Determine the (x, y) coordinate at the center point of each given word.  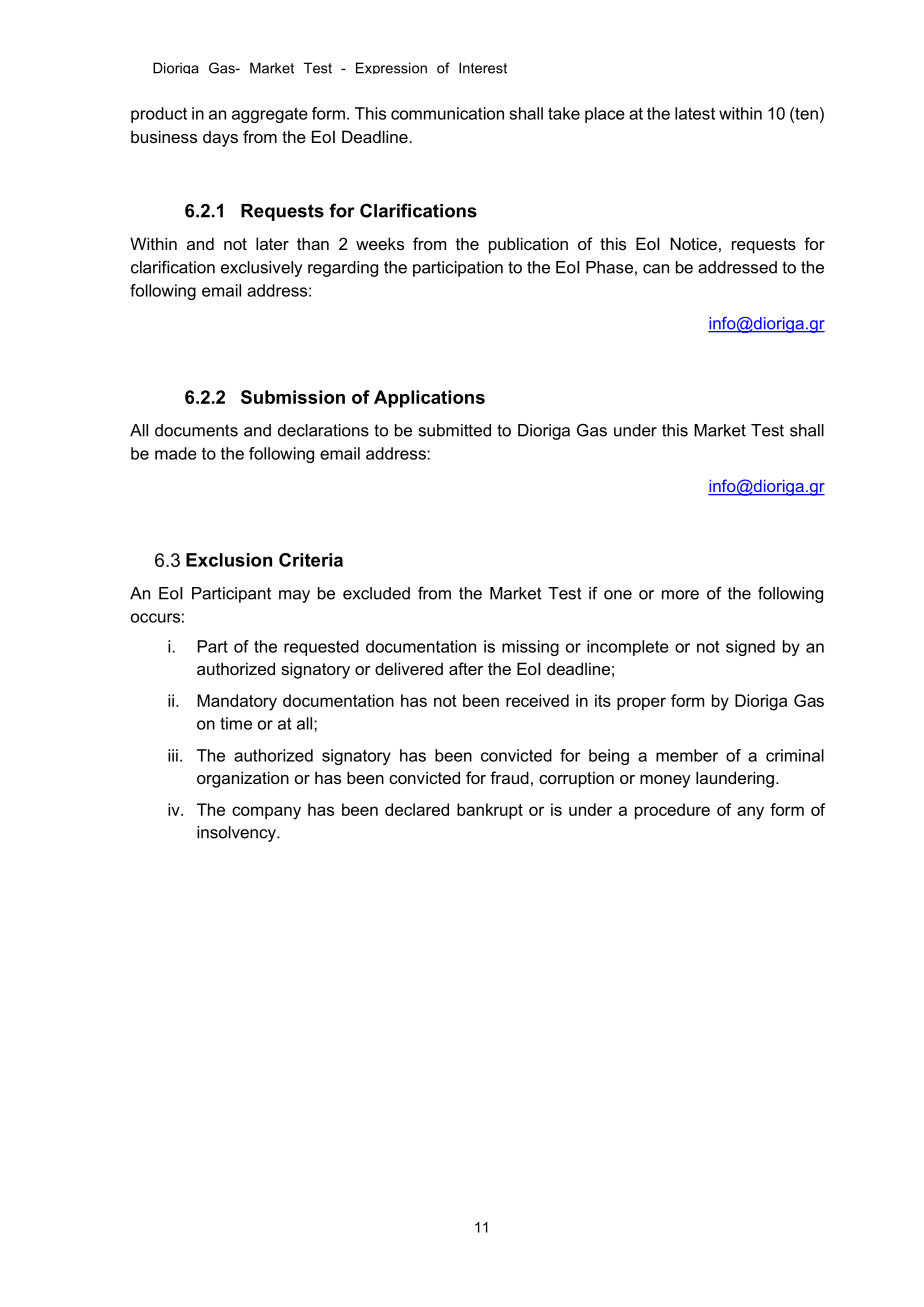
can (656, 269)
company (266, 813)
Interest (483, 68)
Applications (429, 399)
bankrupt (490, 811)
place (605, 115)
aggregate (270, 115)
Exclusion (229, 560)
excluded (376, 593)
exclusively (261, 269)
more (680, 595)
